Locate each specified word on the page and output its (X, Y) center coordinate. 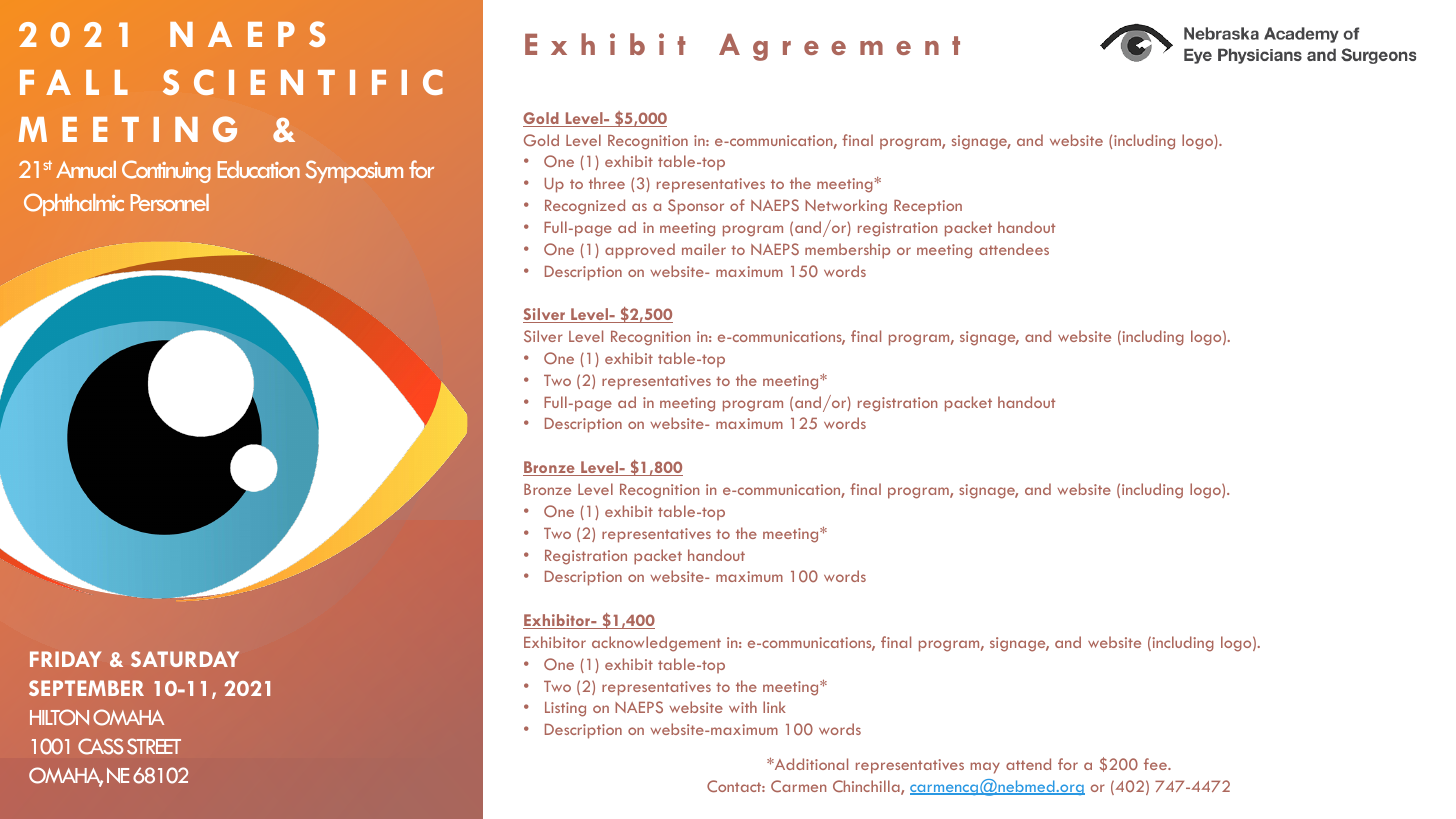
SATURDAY (185, 659)
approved (640, 251)
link (774, 707)
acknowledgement (656, 644)
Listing (565, 709)
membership (847, 251)
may (985, 768)
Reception (928, 207)
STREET (154, 746)
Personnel (170, 202)
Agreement (839, 47)
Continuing (166, 171)
